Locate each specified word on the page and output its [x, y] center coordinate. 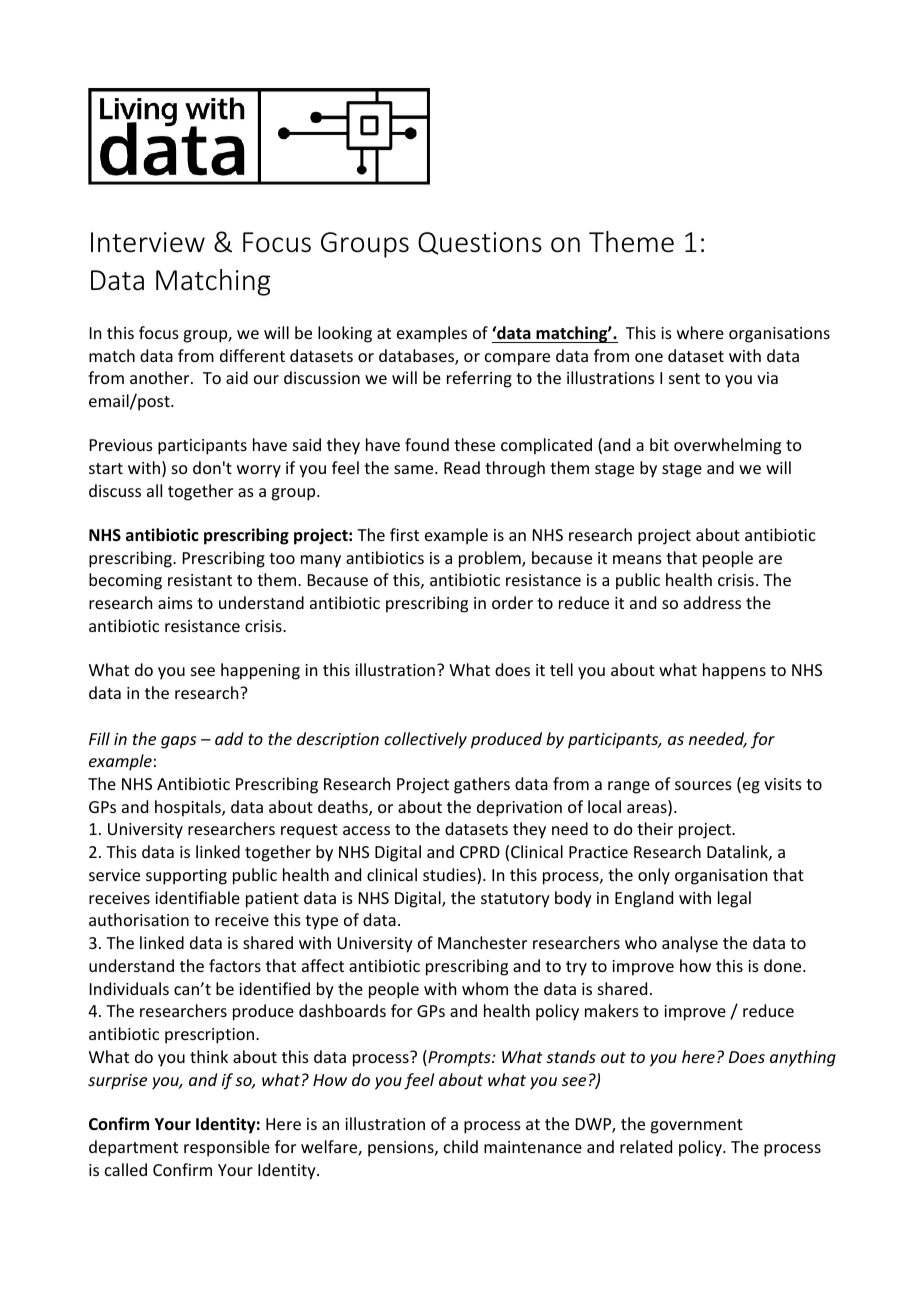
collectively [425, 740]
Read [462, 467]
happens [734, 671]
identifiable [197, 897]
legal [734, 899]
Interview [148, 242]
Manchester [482, 942]
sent [684, 378]
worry [259, 471]
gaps [178, 742]
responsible [227, 1148]
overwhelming [727, 446]
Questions [480, 243]
